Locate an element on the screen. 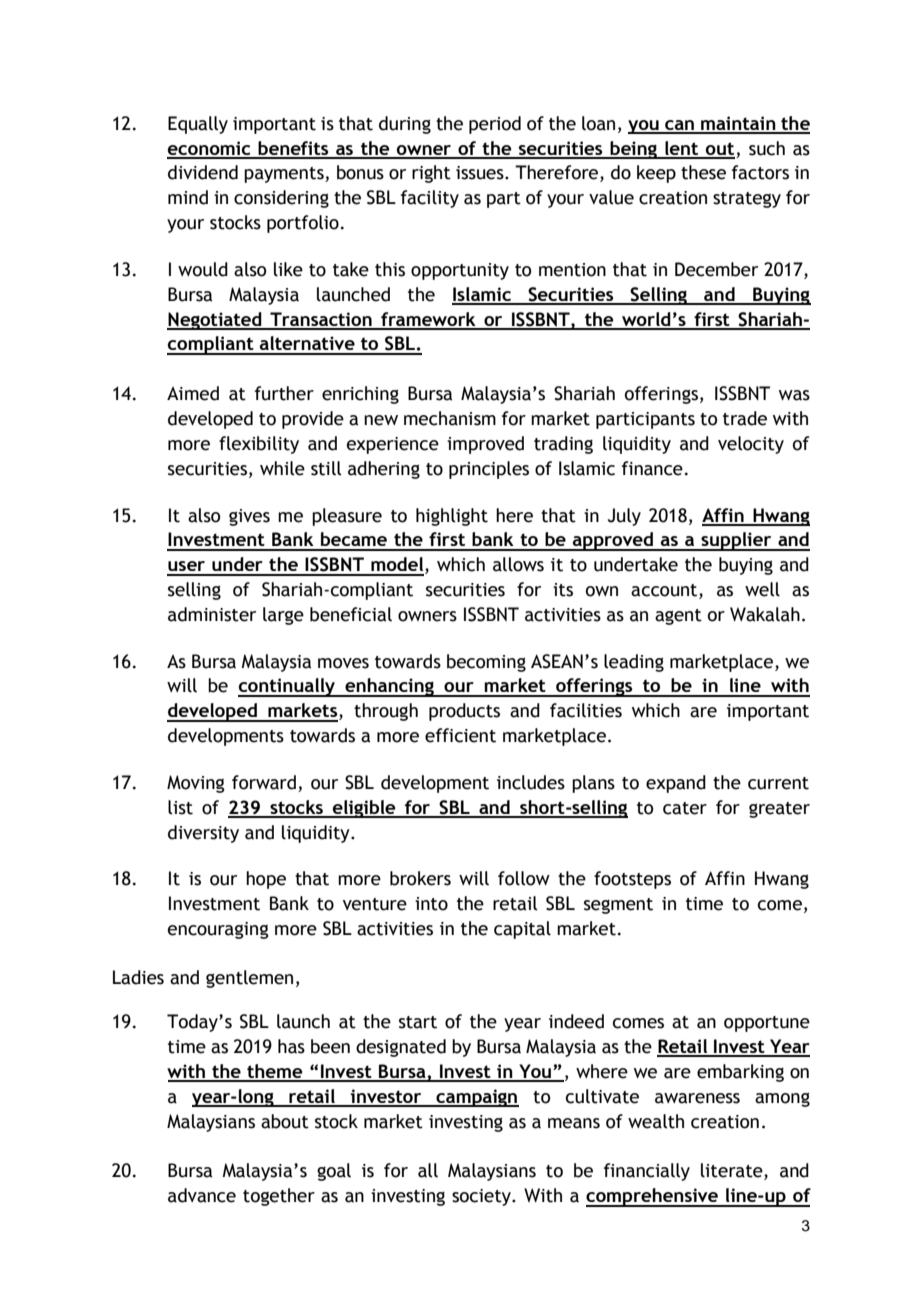 The width and height of the screenshot is (924, 1308). these is located at coordinates (703, 172).
